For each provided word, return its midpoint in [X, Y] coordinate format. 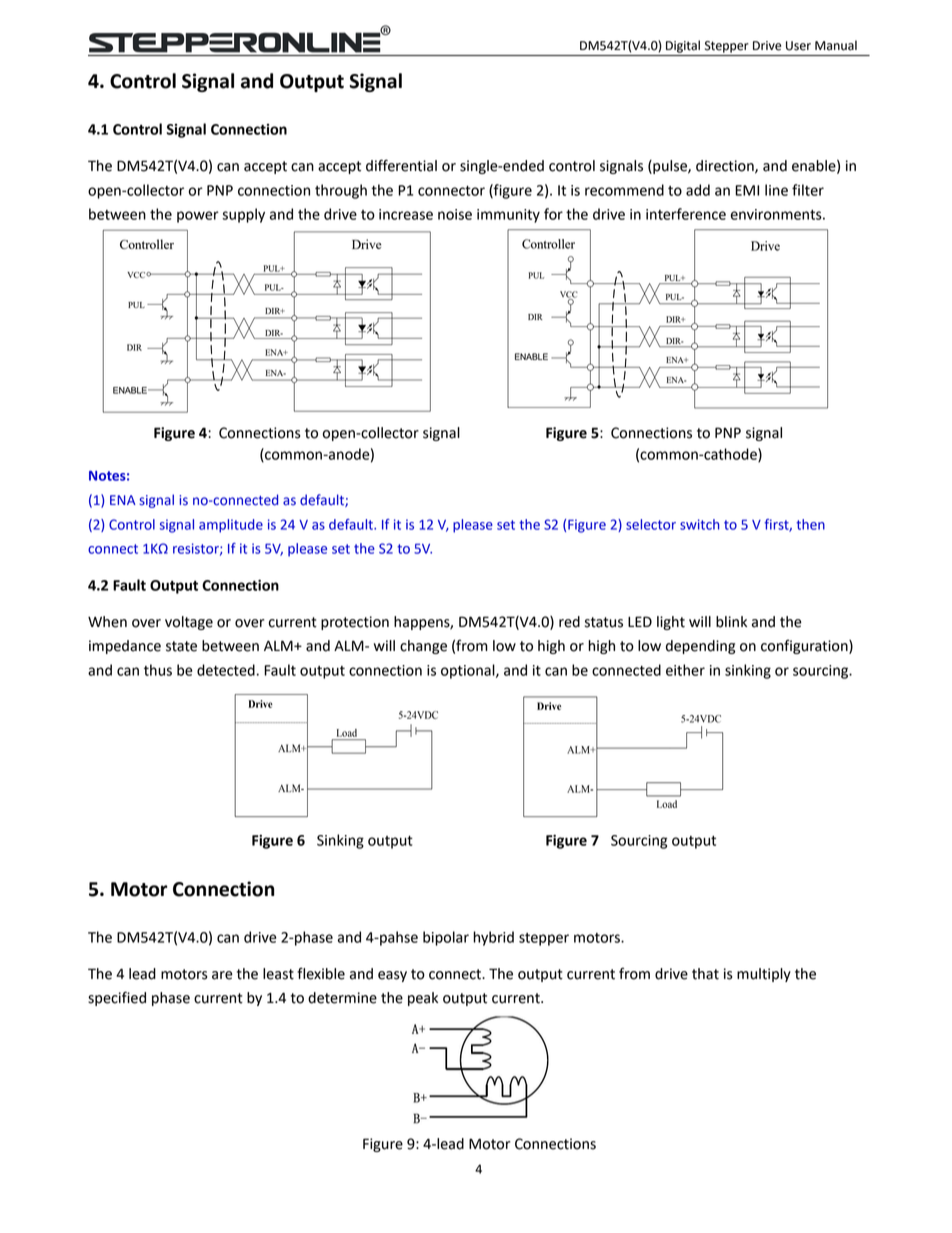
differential [401, 165]
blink [731, 622]
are [222, 975]
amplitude [231, 526]
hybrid [493, 938]
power [198, 217]
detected [226, 670]
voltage [189, 623]
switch [700, 524]
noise [455, 214]
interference [686, 214]
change [423, 647]
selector [651, 524]
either [685, 670]
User [798, 46]
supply [243, 215]
